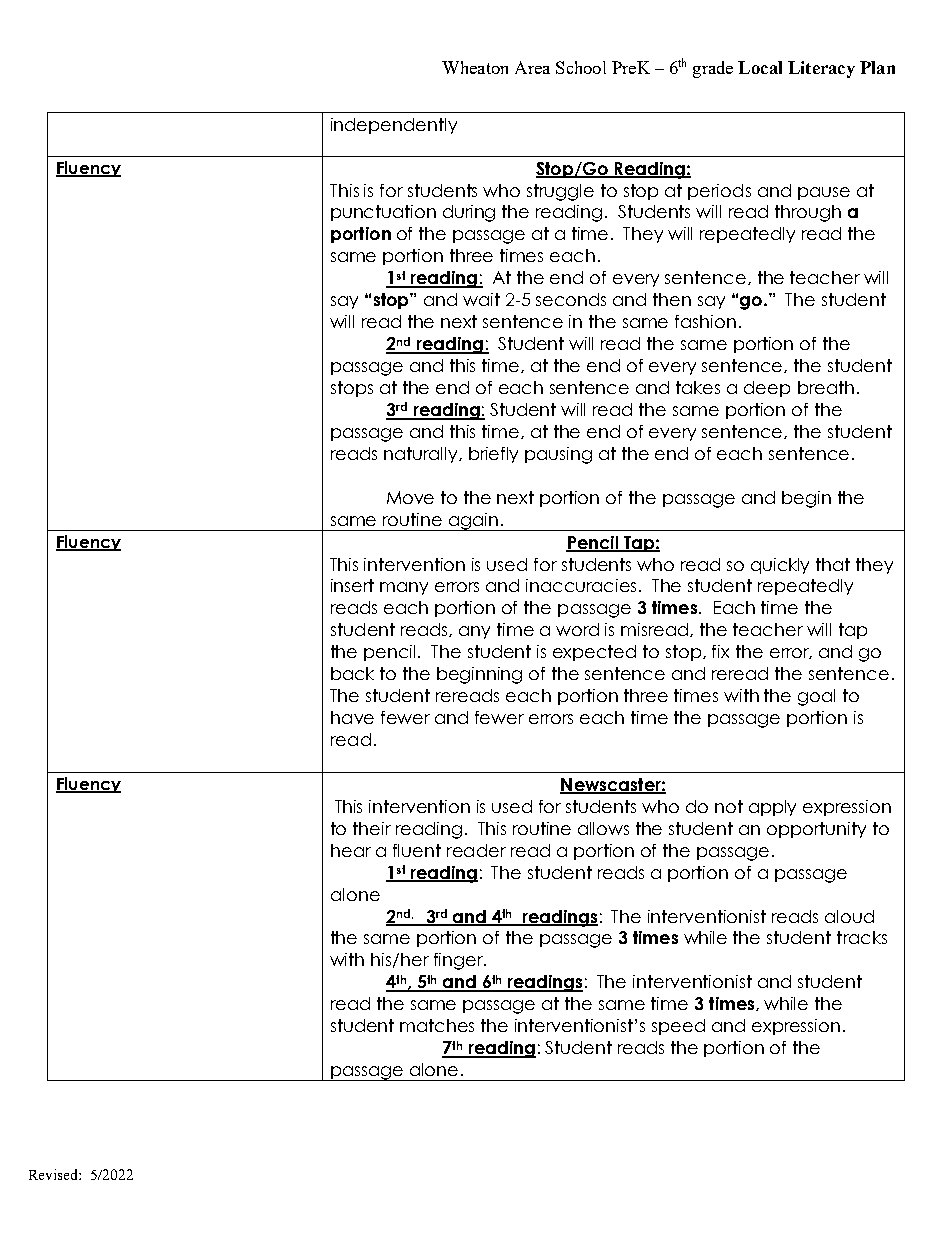 Image resolution: width=952 pixels, height=1233 pixels. Describe the element at coordinates (678, 1027) in the document. I see `speed` at that location.
